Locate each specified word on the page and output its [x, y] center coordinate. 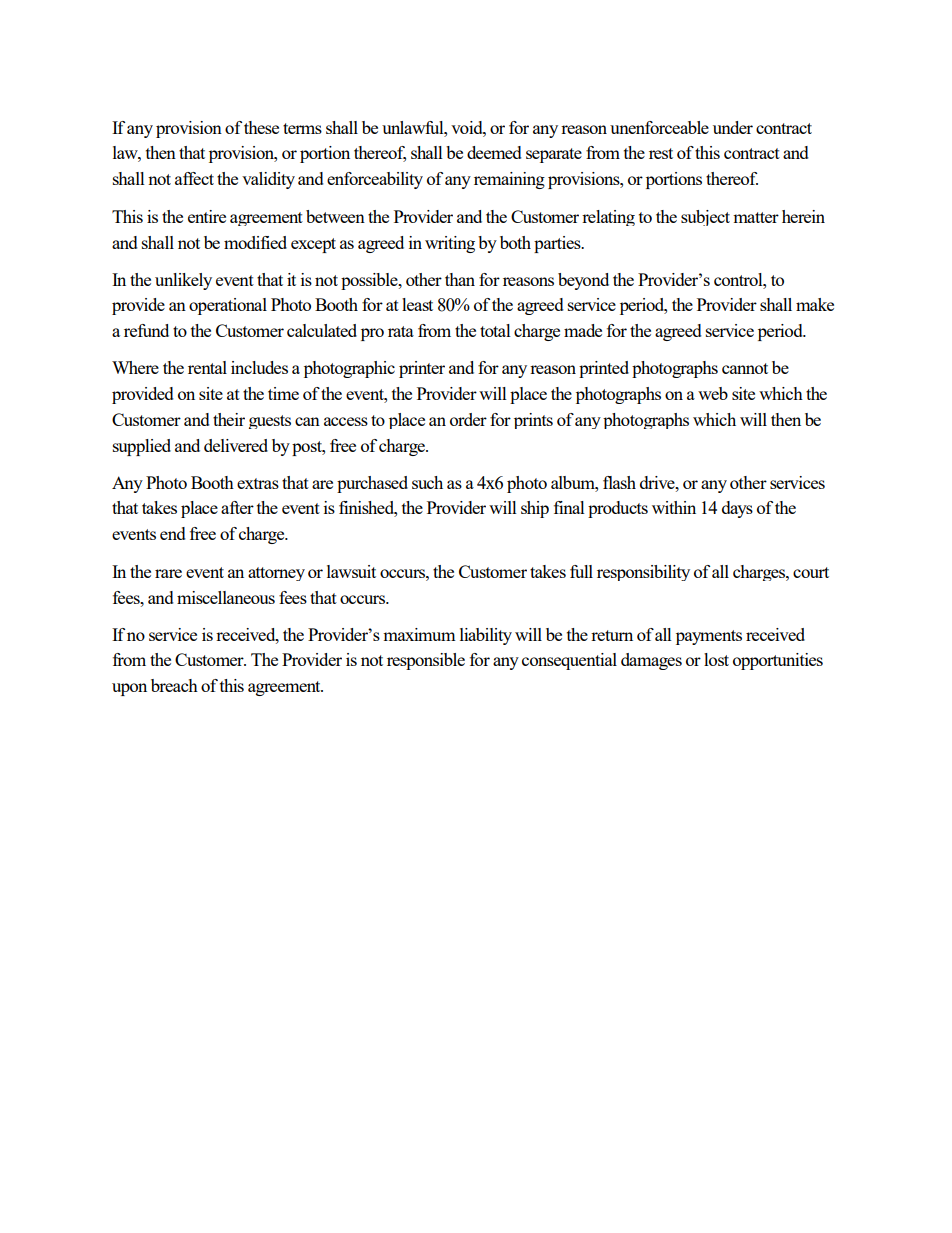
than [460, 279]
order [468, 419]
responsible [426, 661]
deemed [494, 152]
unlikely [183, 281]
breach [174, 685]
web [713, 393]
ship [535, 509]
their [229, 419]
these [261, 127]
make [815, 304]
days [737, 509]
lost [716, 659]
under [733, 127]
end [173, 533]
